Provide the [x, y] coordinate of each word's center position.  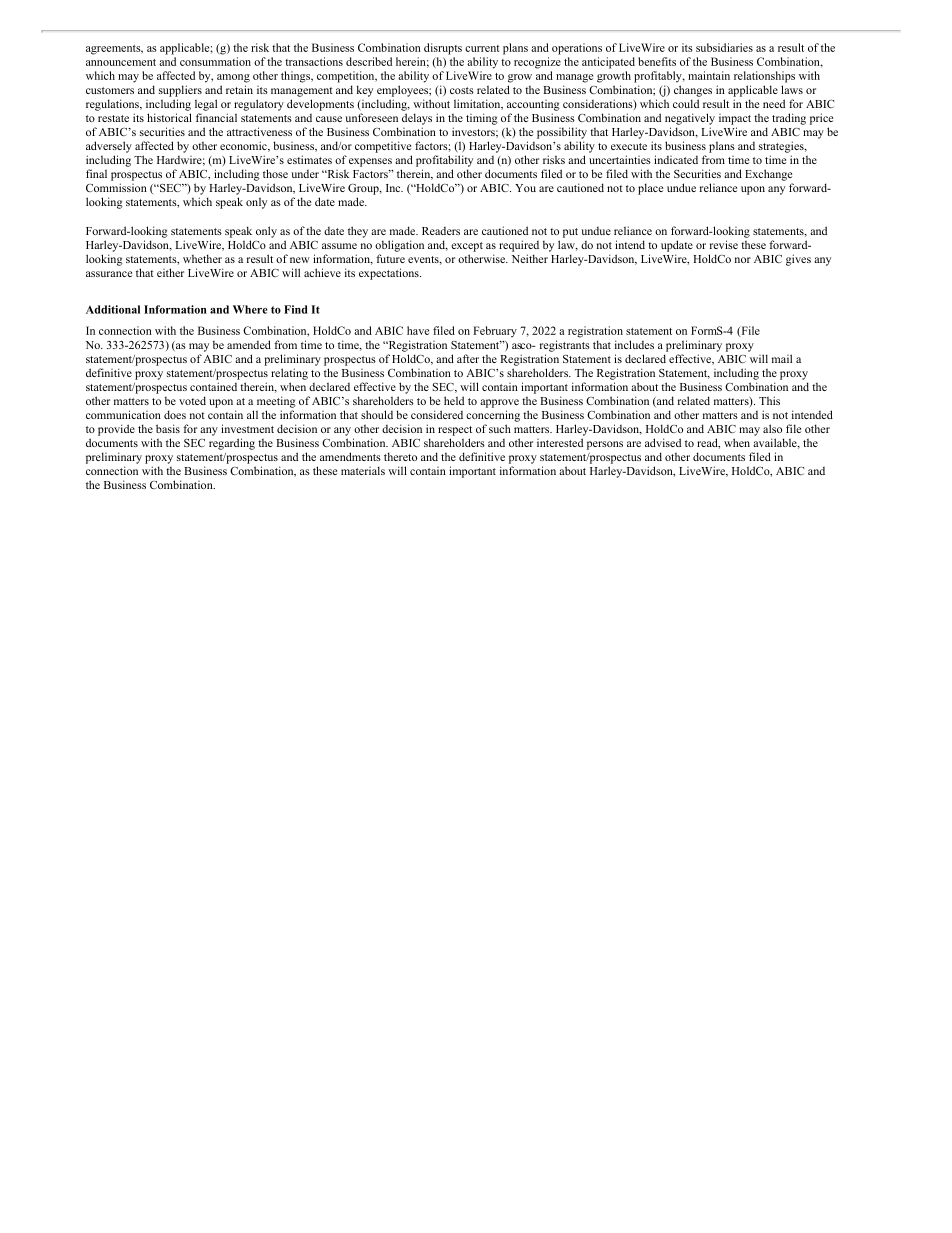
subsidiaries [724, 47]
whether [202, 258]
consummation [215, 61]
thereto [400, 456]
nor [743, 260]
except [467, 247]
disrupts [443, 49]
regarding [232, 444]
